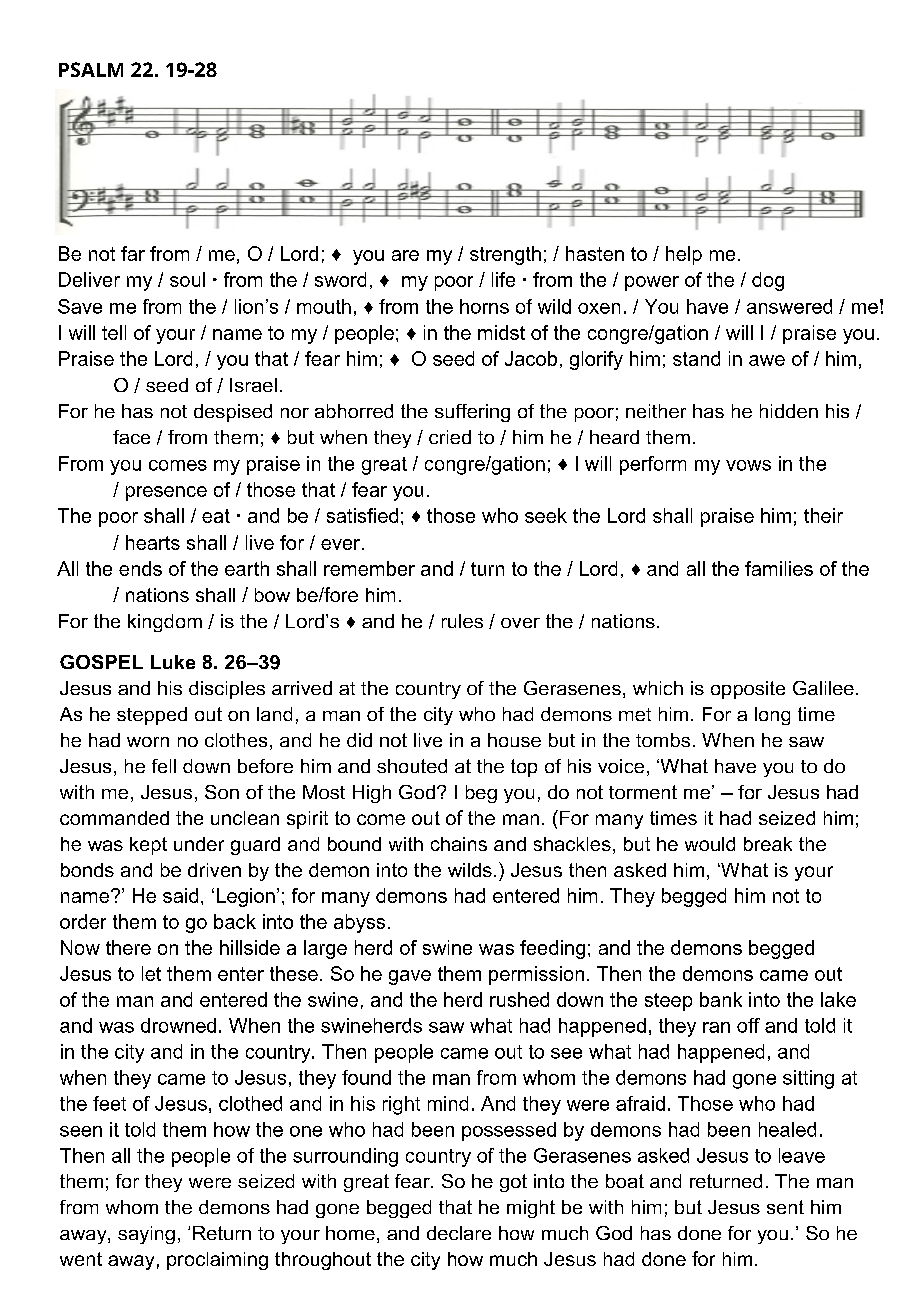  What do you see at coordinates (450, 437) in the document?
I see `cried` at bounding box center [450, 437].
